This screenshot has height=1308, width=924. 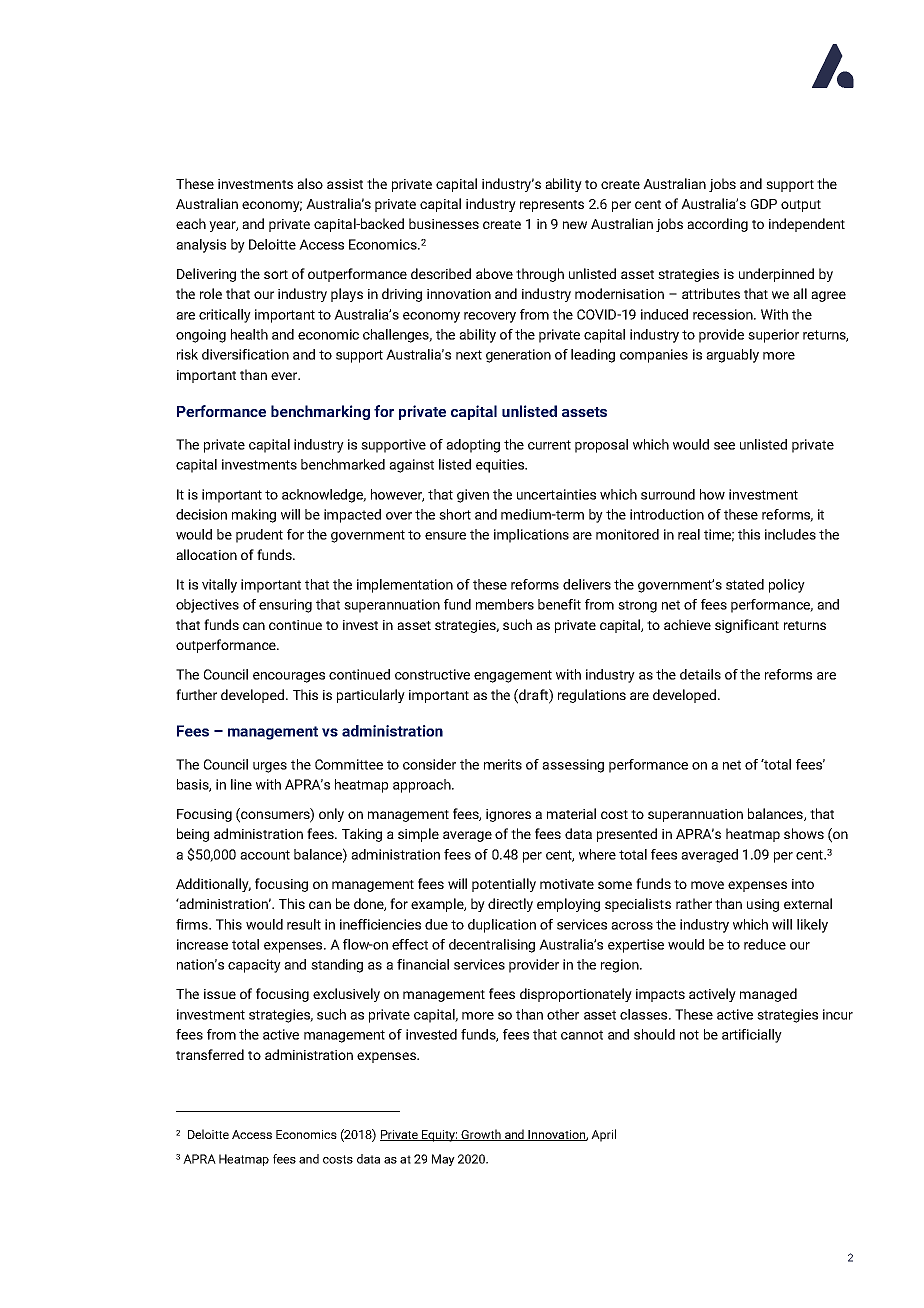 What do you see at coordinates (254, 516) in the screenshot?
I see `making` at bounding box center [254, 516].
